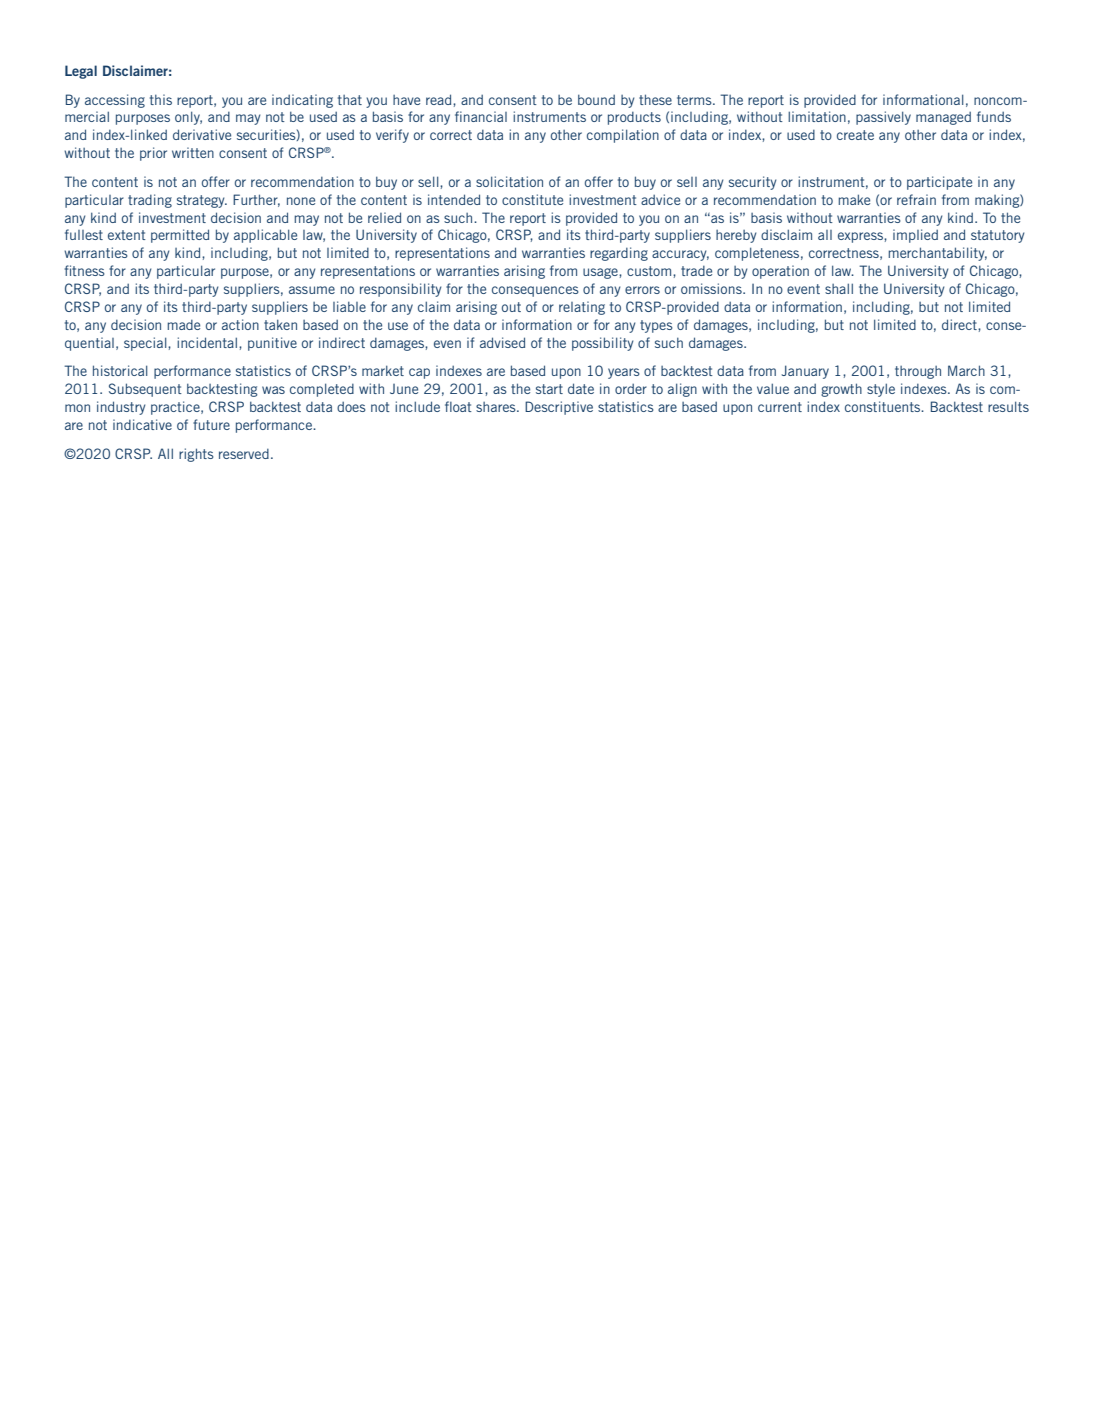 The height and width of the document is (1416, 1094). I want to click on refrain, so click(916, 199).
